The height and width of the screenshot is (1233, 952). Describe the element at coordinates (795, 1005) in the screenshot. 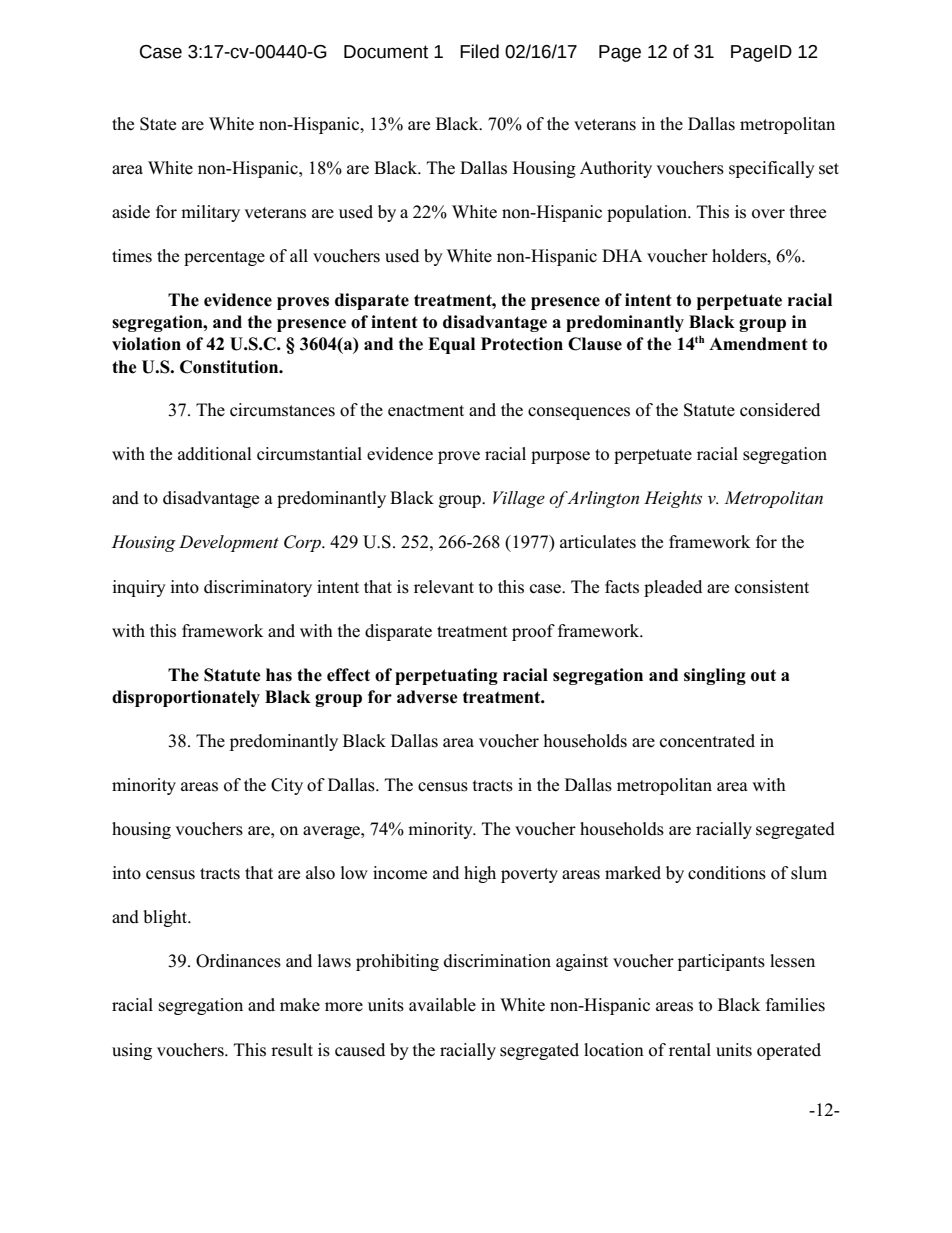

I see `families` at that location.
